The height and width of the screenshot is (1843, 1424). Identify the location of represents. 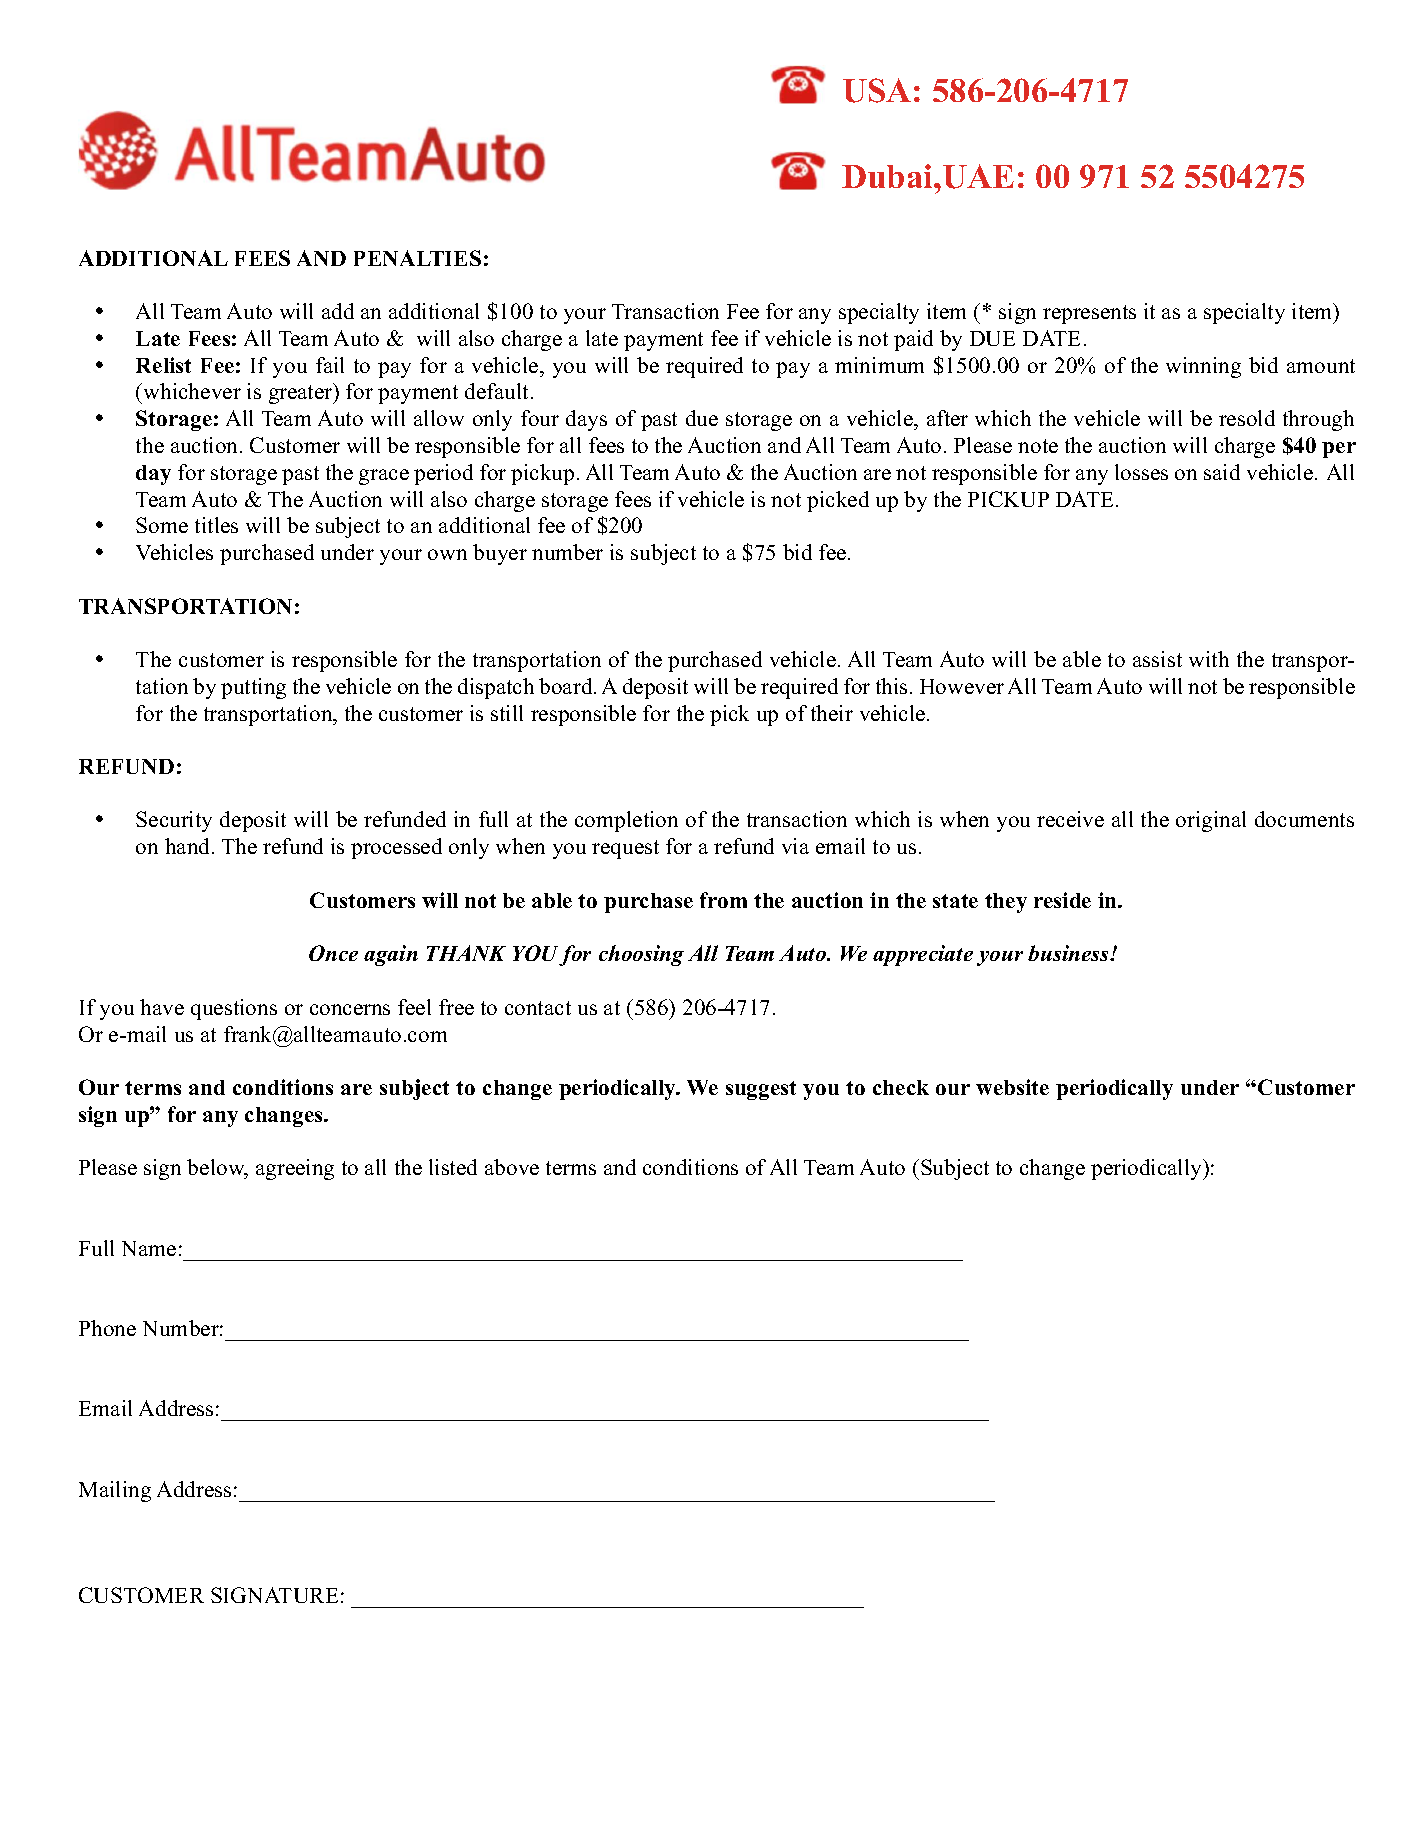
(1089, 314).
